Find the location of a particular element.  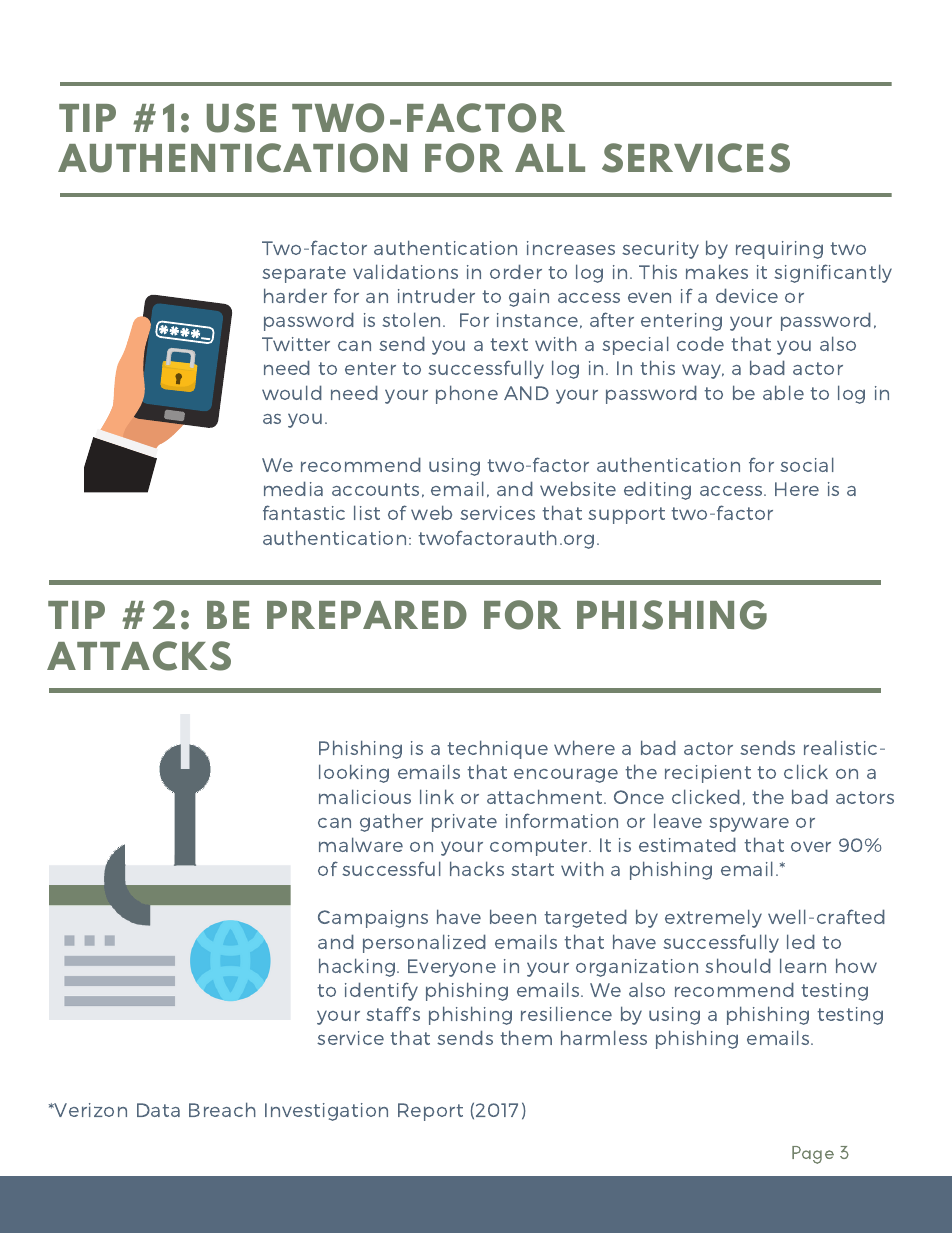

USE is located at coordinates (241, 118).
